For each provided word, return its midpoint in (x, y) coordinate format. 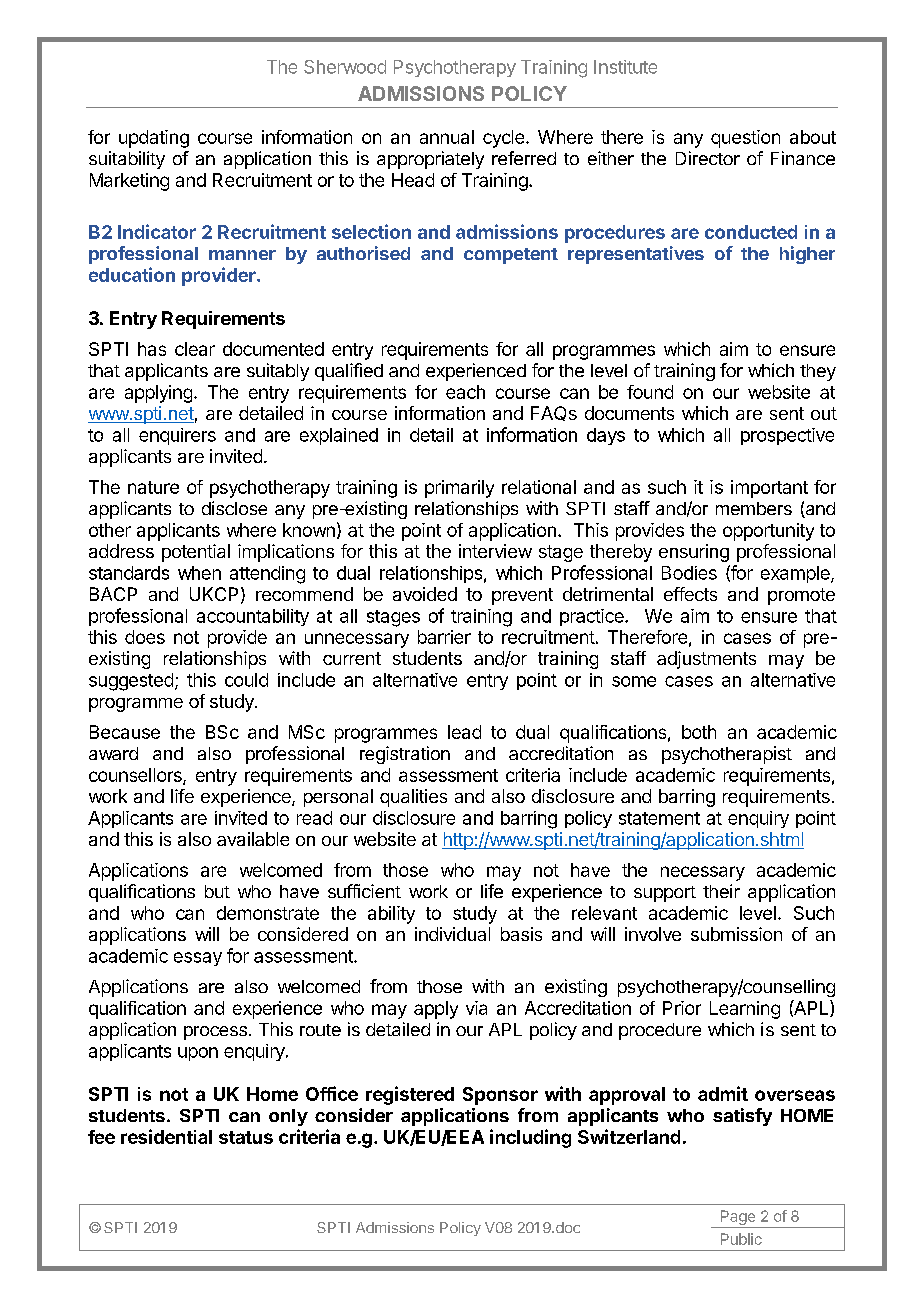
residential (166, 1136)
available (253, 839)
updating (154, 139)
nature (153, 487)
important (769, 489)
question (745, 139)
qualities (413, 798)
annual (447, 137)
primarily (459, 489)
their (721, 891)
